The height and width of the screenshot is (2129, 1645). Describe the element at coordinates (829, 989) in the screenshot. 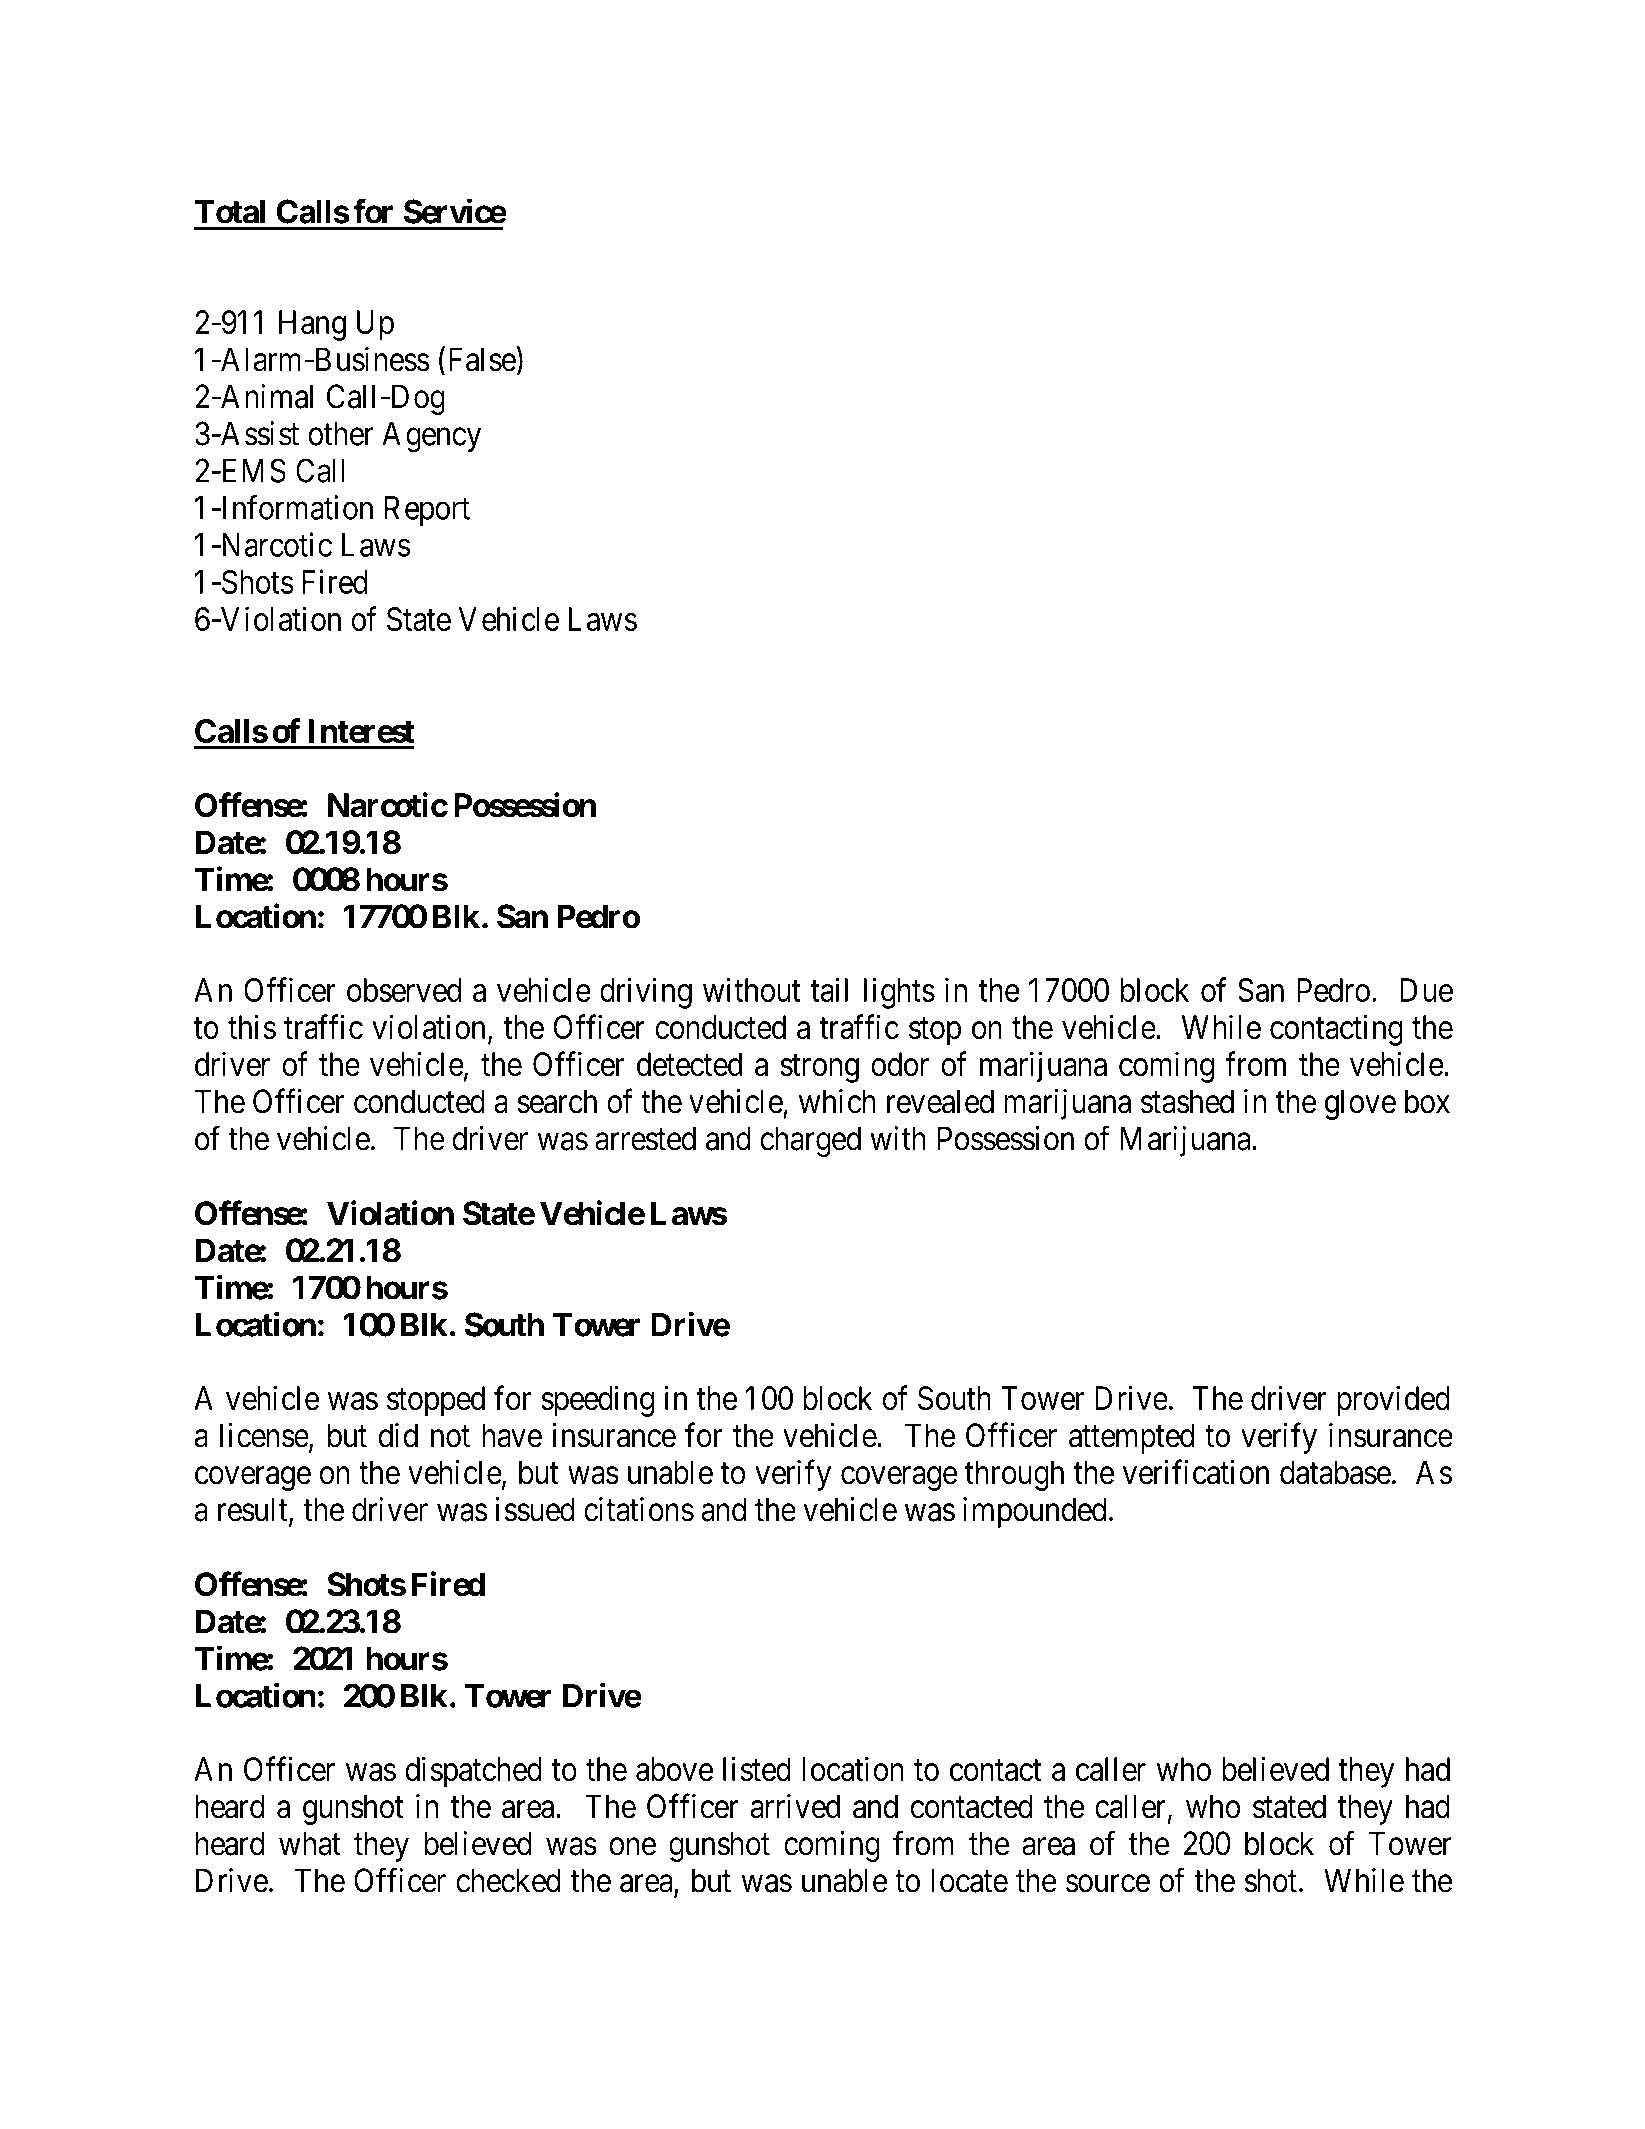

I see `tail` at that location.
